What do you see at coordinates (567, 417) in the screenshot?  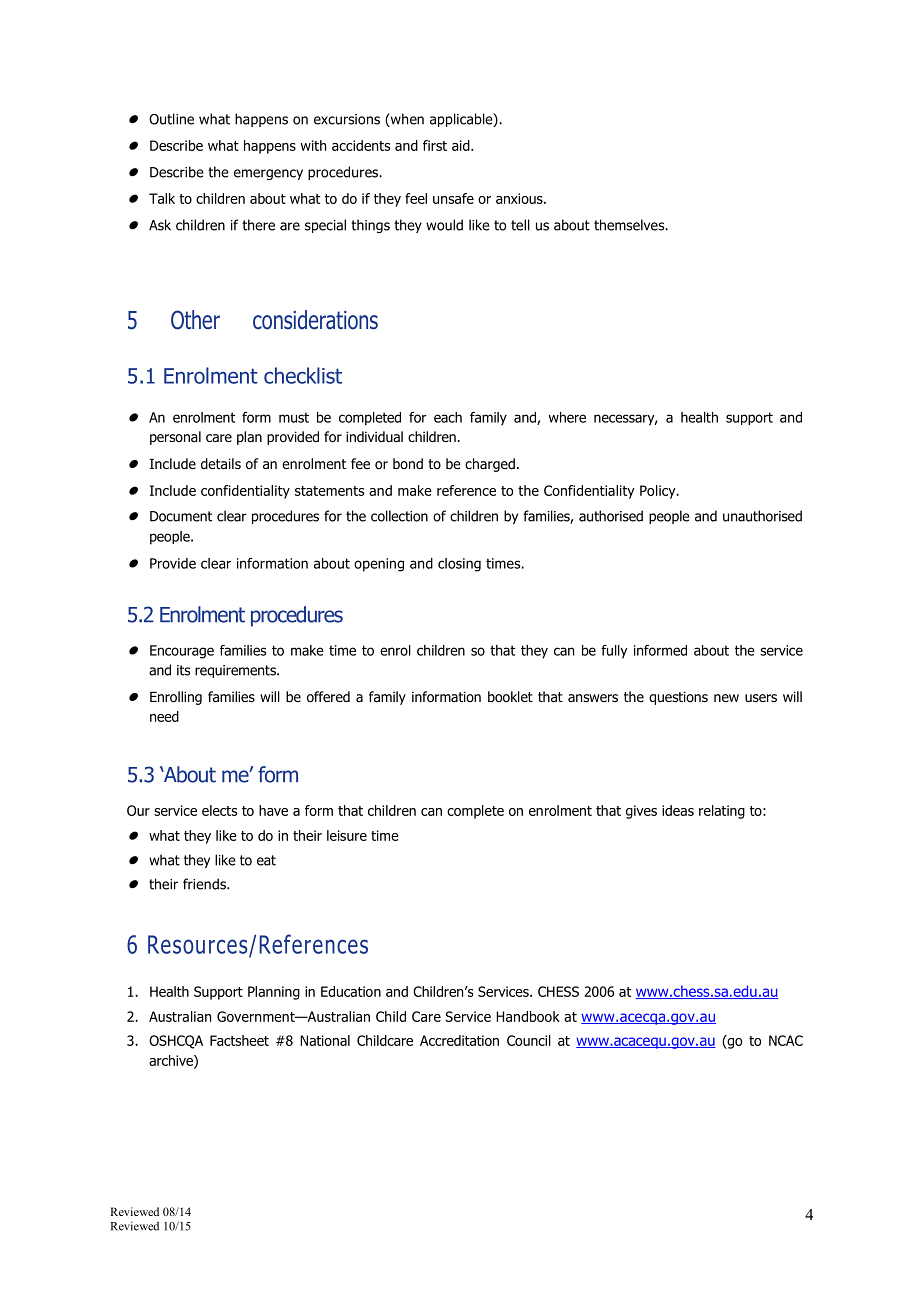 I see `where` at bounding box center [567, 417].
